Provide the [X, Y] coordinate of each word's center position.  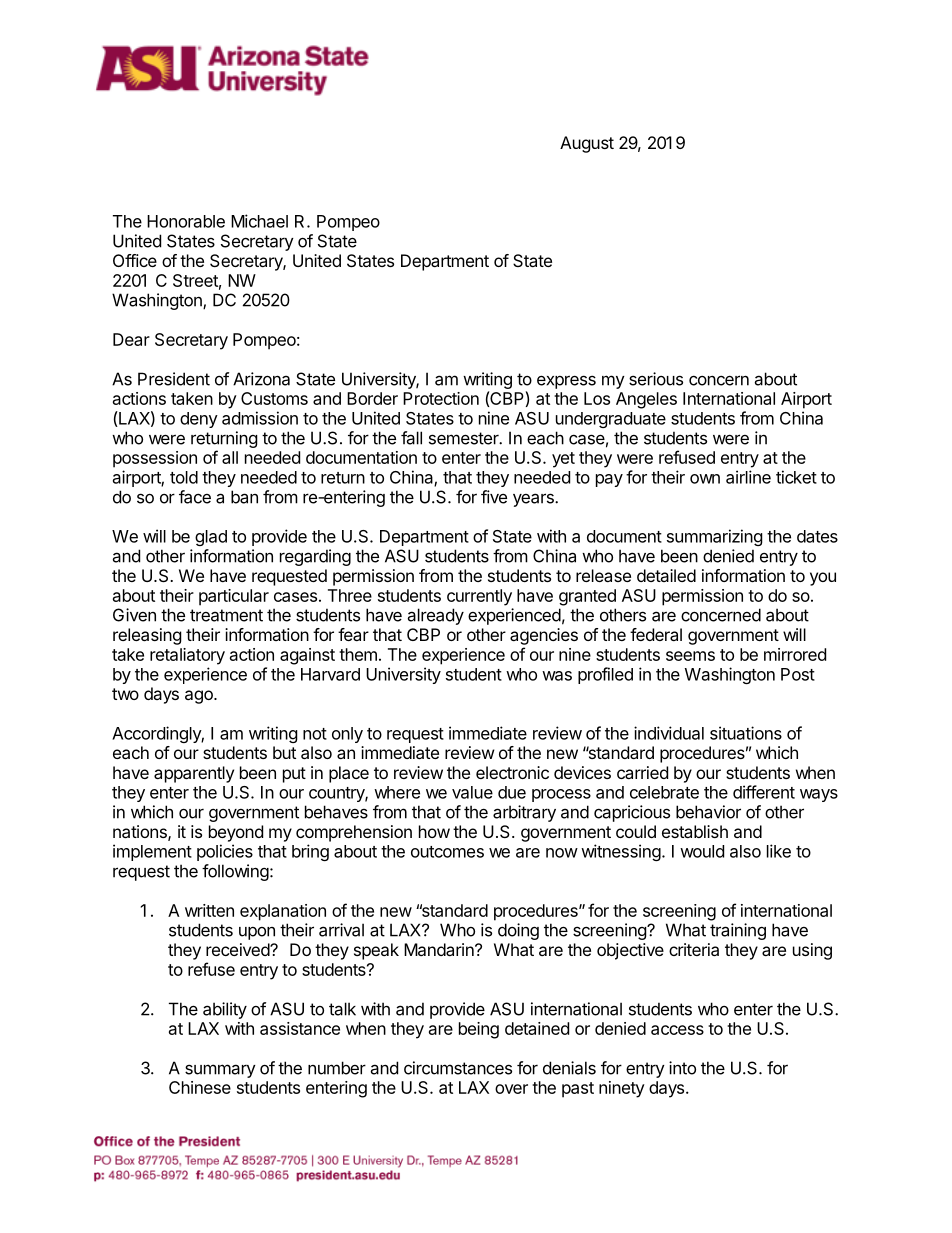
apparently [194, 774]
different [764, 792]
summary [220, 1071]
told [184, 477]
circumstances [458, 1068]
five [494, 497]
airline [748, 477]
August [587, 144]
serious [656, 379]
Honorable [186, 221]
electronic [512, 772]
